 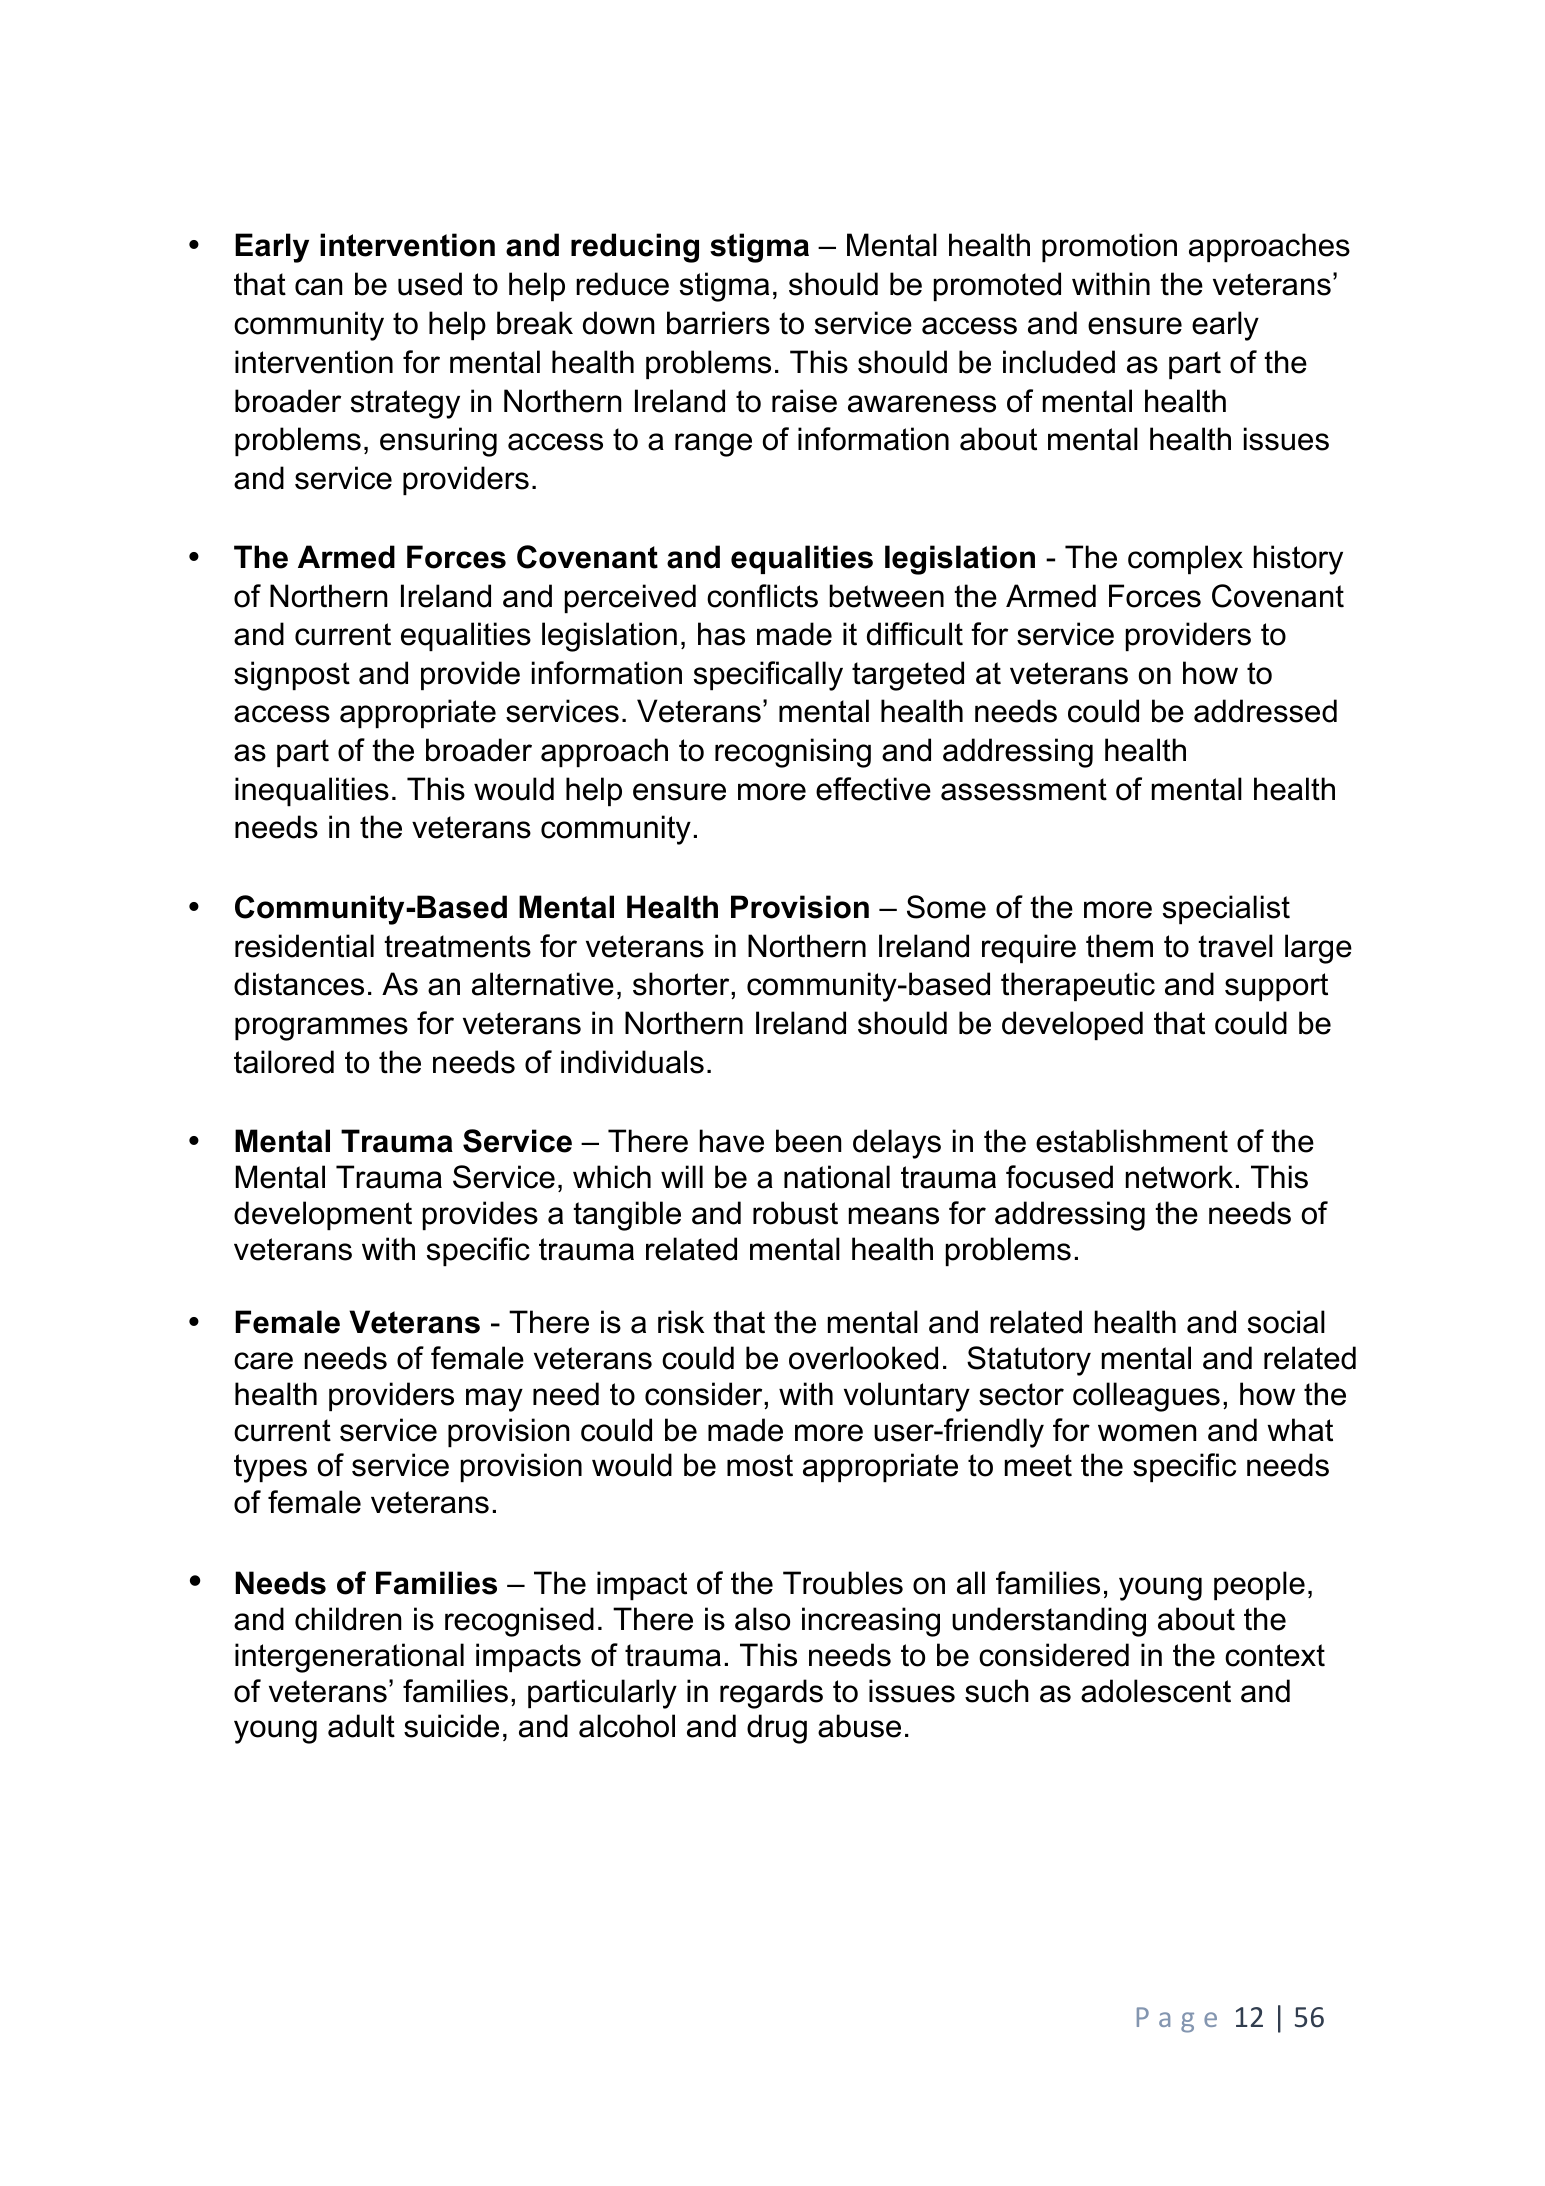 I want to click on shorter, so click(x=682, y=984).
